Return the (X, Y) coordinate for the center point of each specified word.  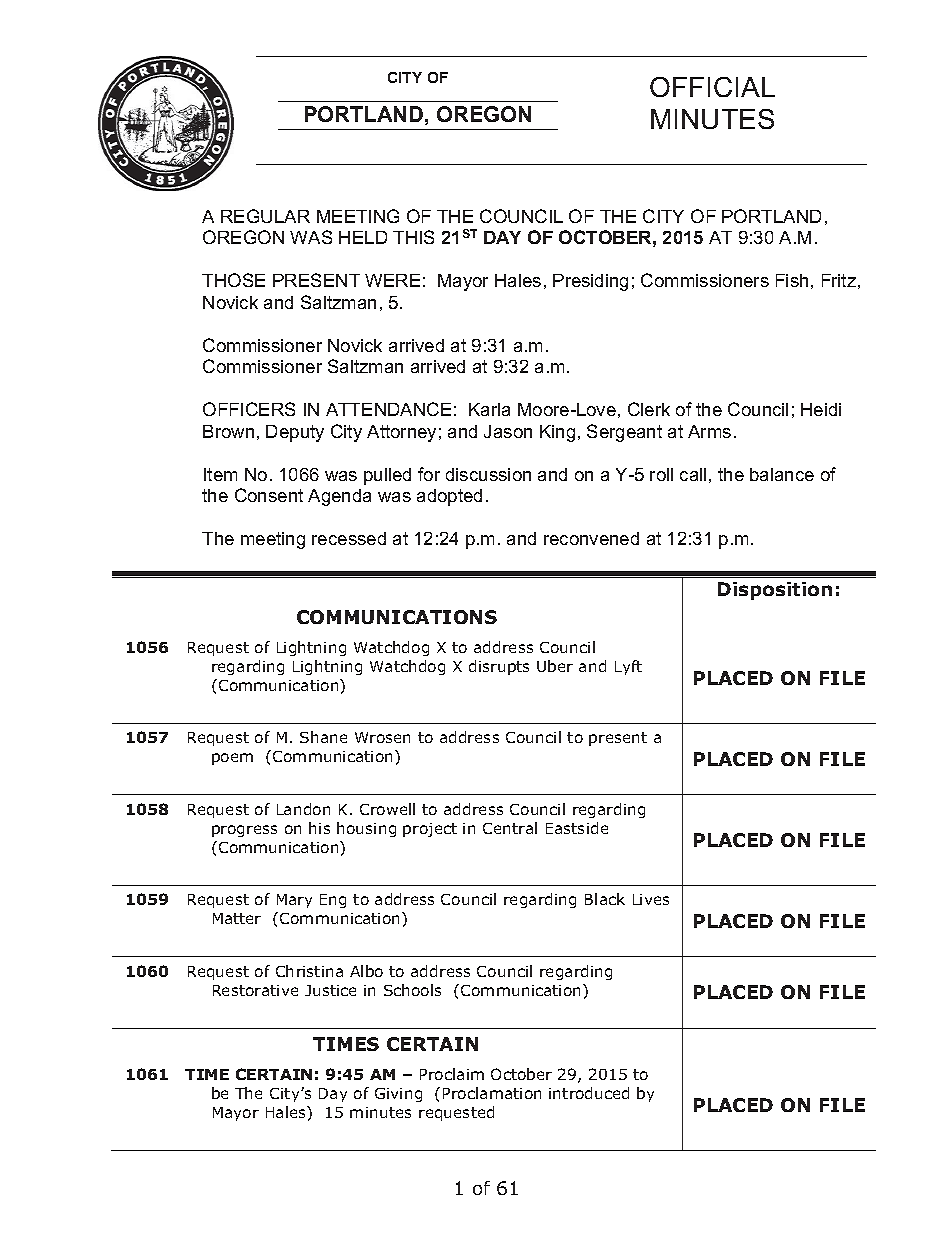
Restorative (255, 990)
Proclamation (492, 1093)
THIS (413, 237)
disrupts (499, 667)
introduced (589, 1093)
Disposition (775, 591)
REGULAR (265, 216)
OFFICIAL (712, 87)
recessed (349, 538)
